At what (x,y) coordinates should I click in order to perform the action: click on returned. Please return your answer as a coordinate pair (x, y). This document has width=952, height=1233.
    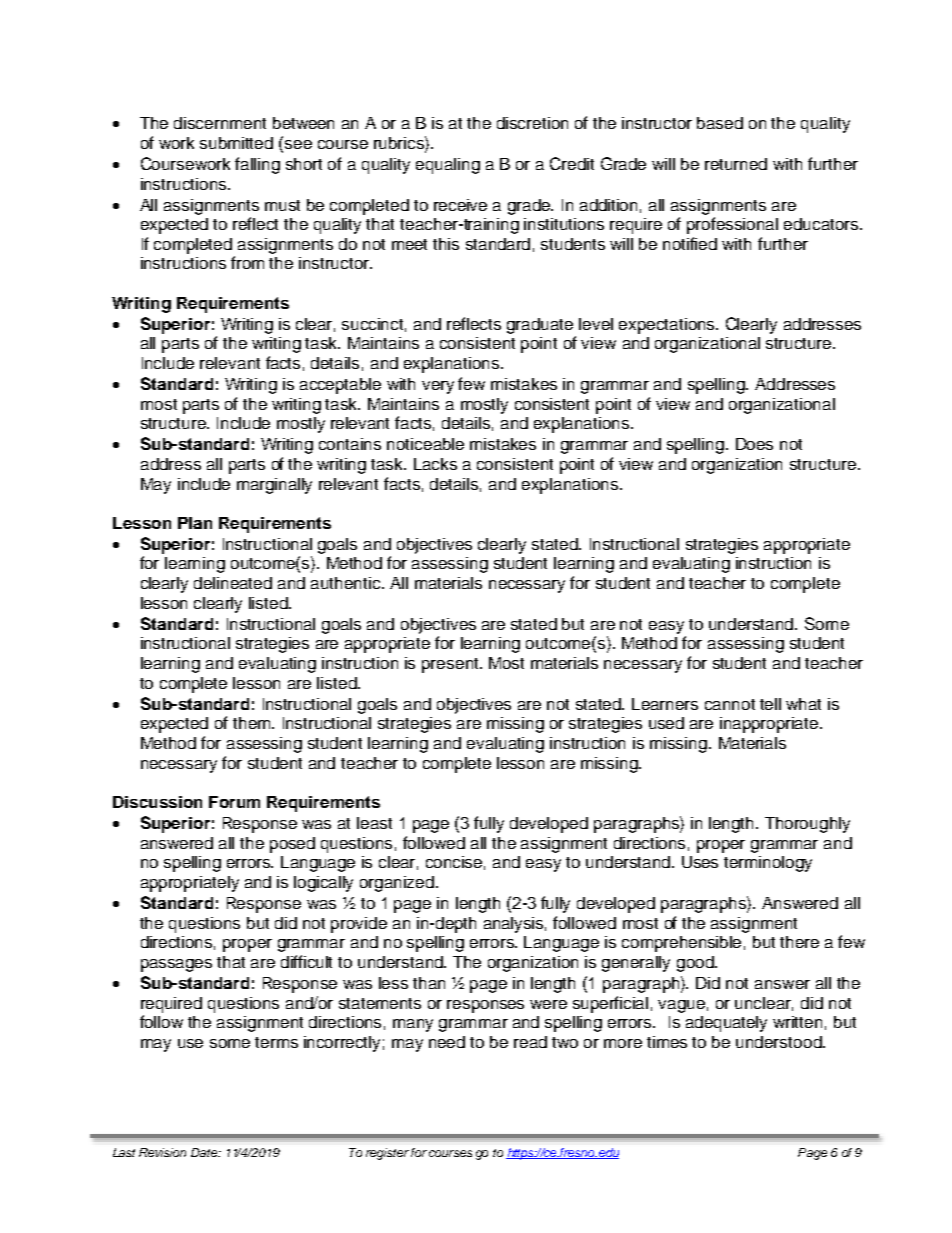
    Looking at the image, I should click on (736, 164).
